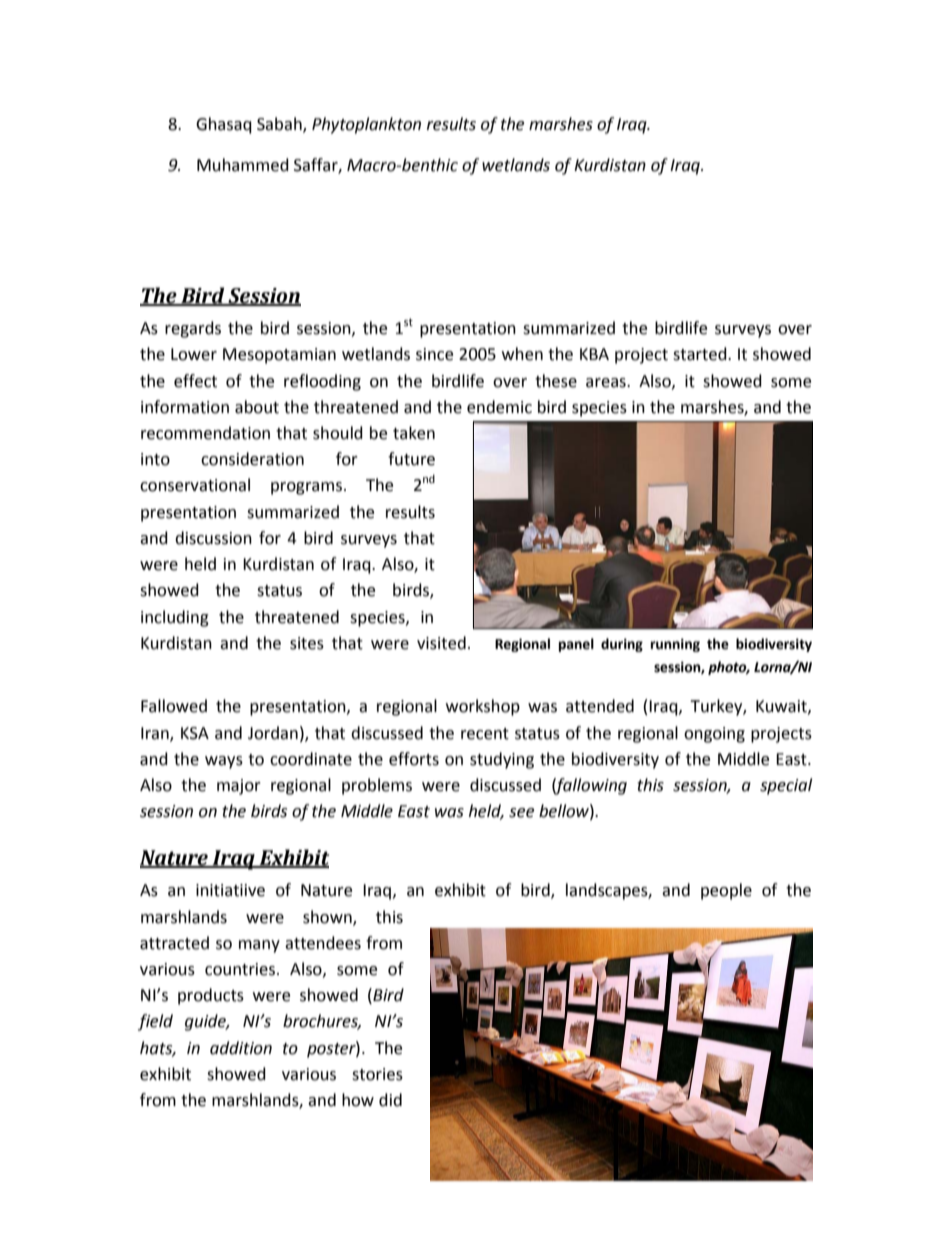  Describe the element at coordinates (726, 891) in the image. I see `people` at that location.
